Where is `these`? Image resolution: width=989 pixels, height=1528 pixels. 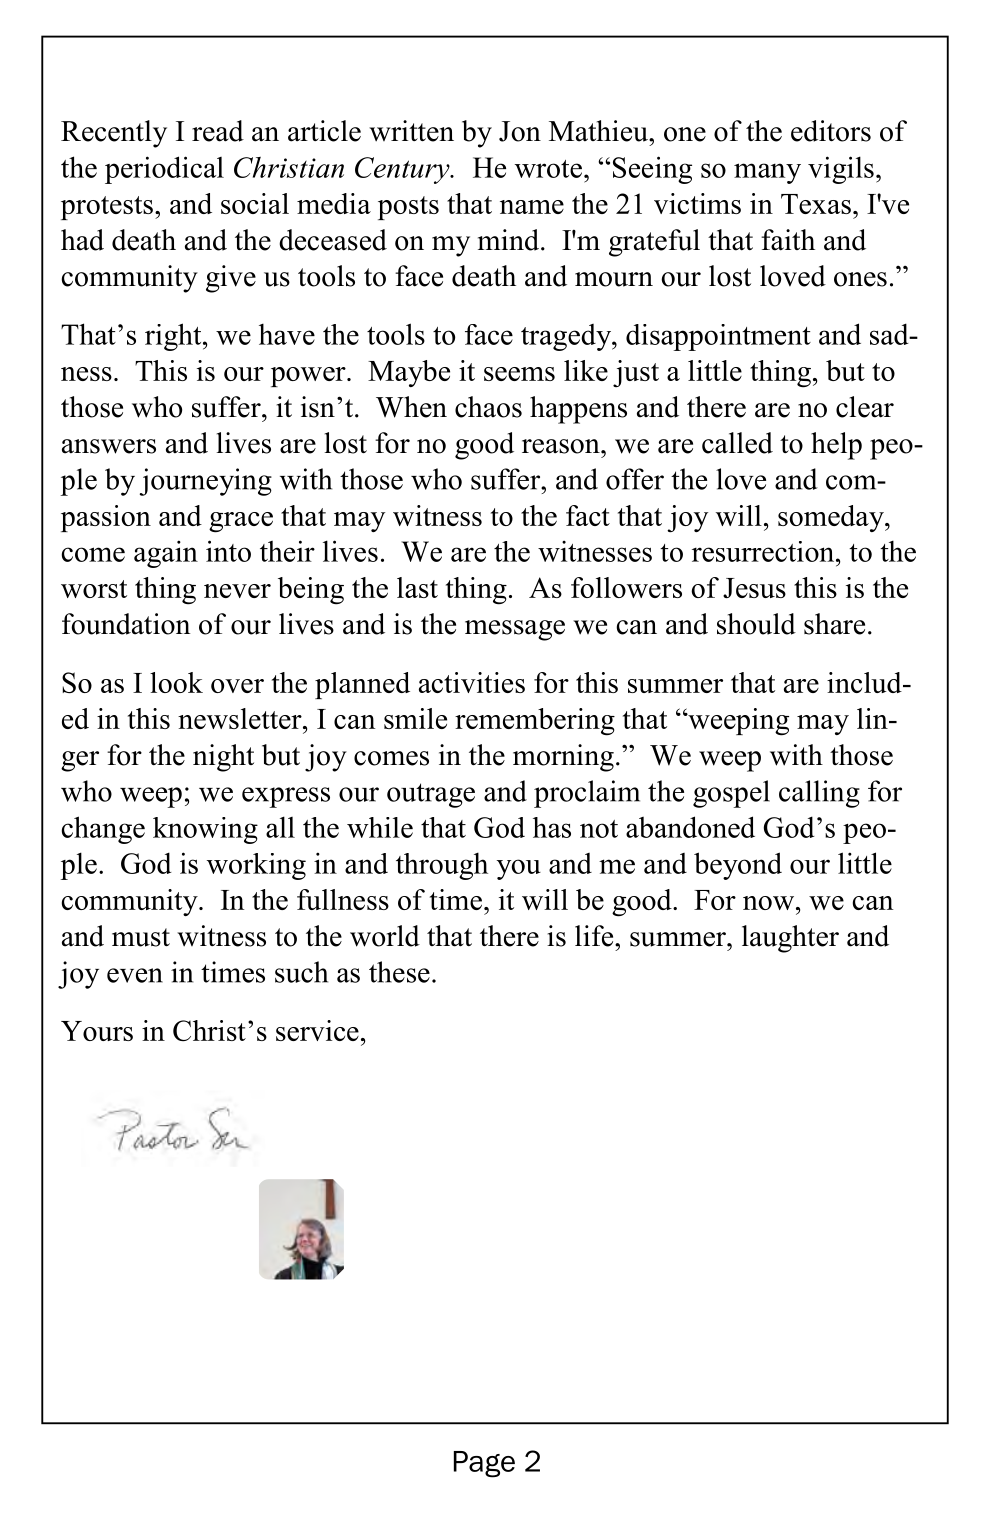 these is located at coordinates (399, 972).
